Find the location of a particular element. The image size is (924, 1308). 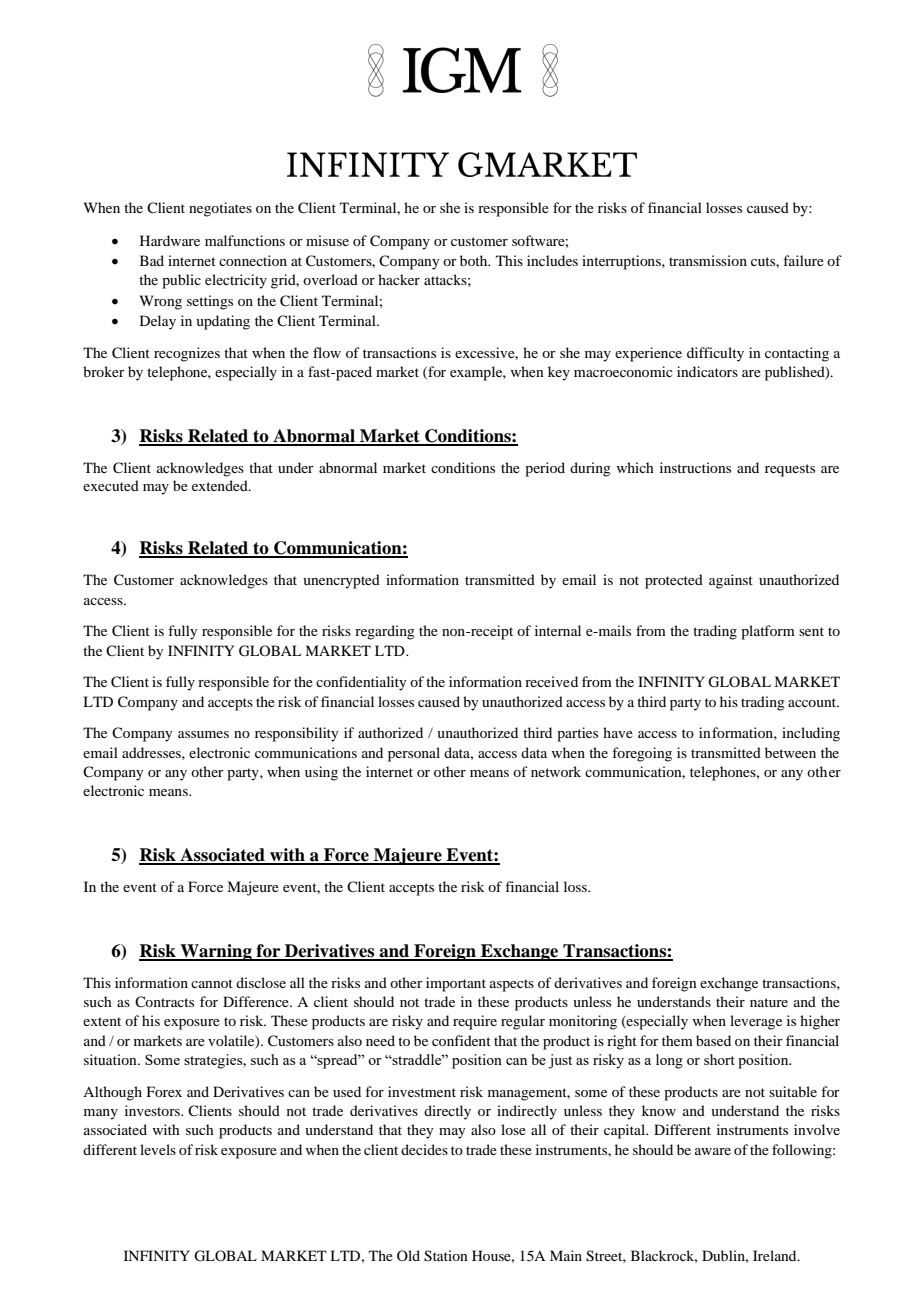

levels is located at coordinates (158, 1149).
